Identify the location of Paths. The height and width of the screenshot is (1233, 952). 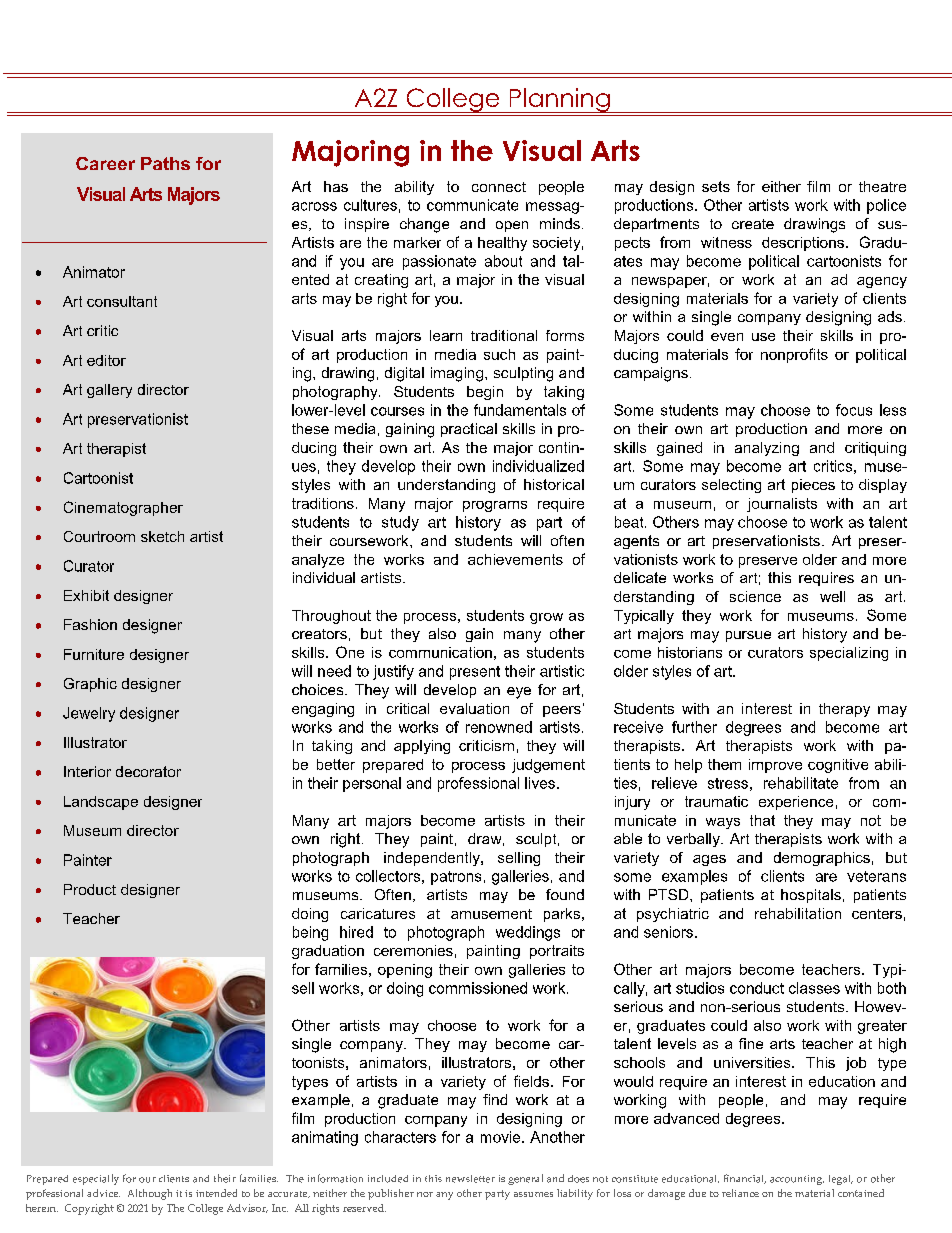
(165, 163).
